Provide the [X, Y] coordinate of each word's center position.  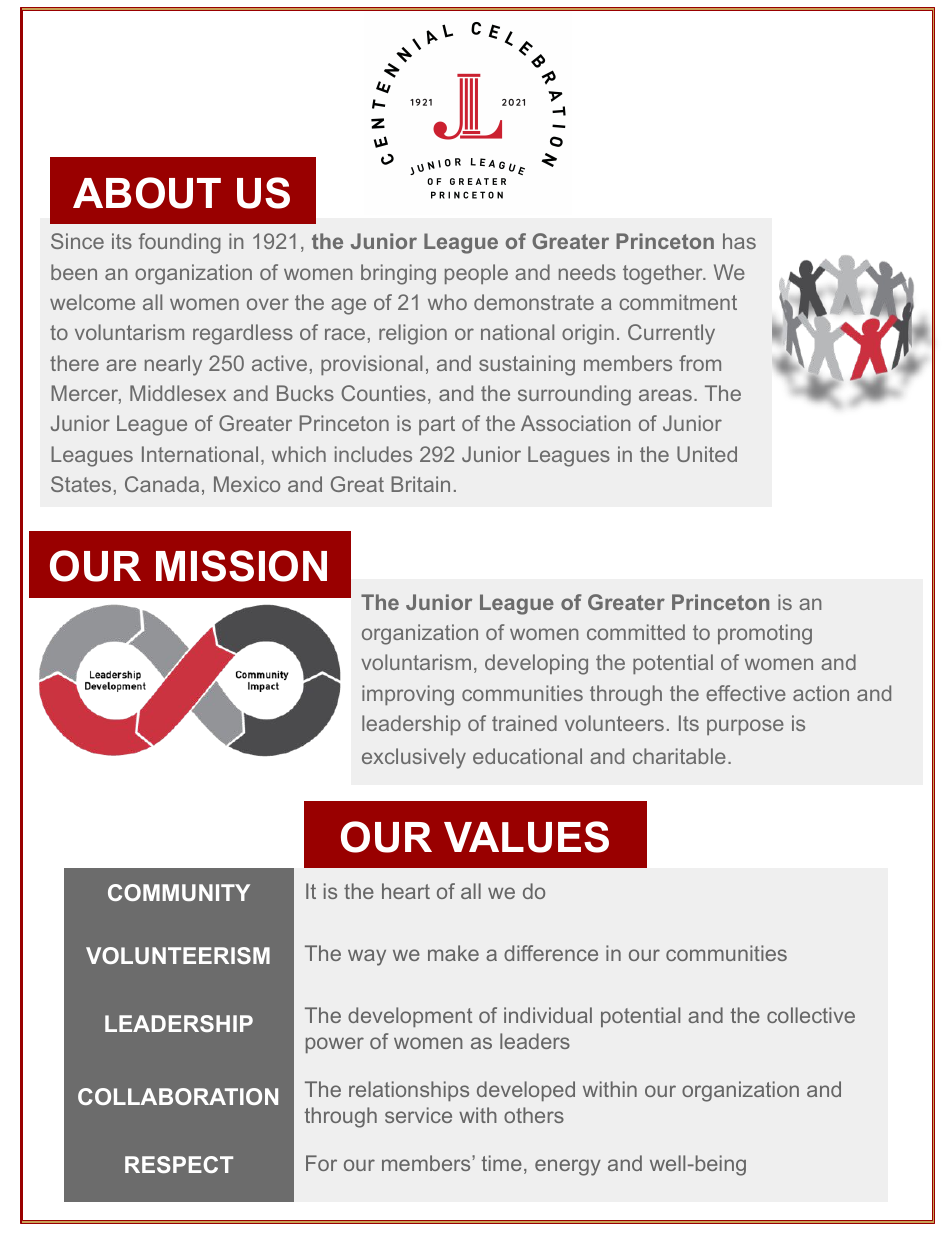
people [476, 274]
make [453, 953]
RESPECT [179, 1164]
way [367, 957]
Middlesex [178, 393]
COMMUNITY [179, 892]
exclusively [414, 758]
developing [536, 664]
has [739, 241]
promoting [765, 634]
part [437, 425]
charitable [679, 756]
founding [180, 243]
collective [811, 1015]
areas [665, 395]
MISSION [241, 566]
